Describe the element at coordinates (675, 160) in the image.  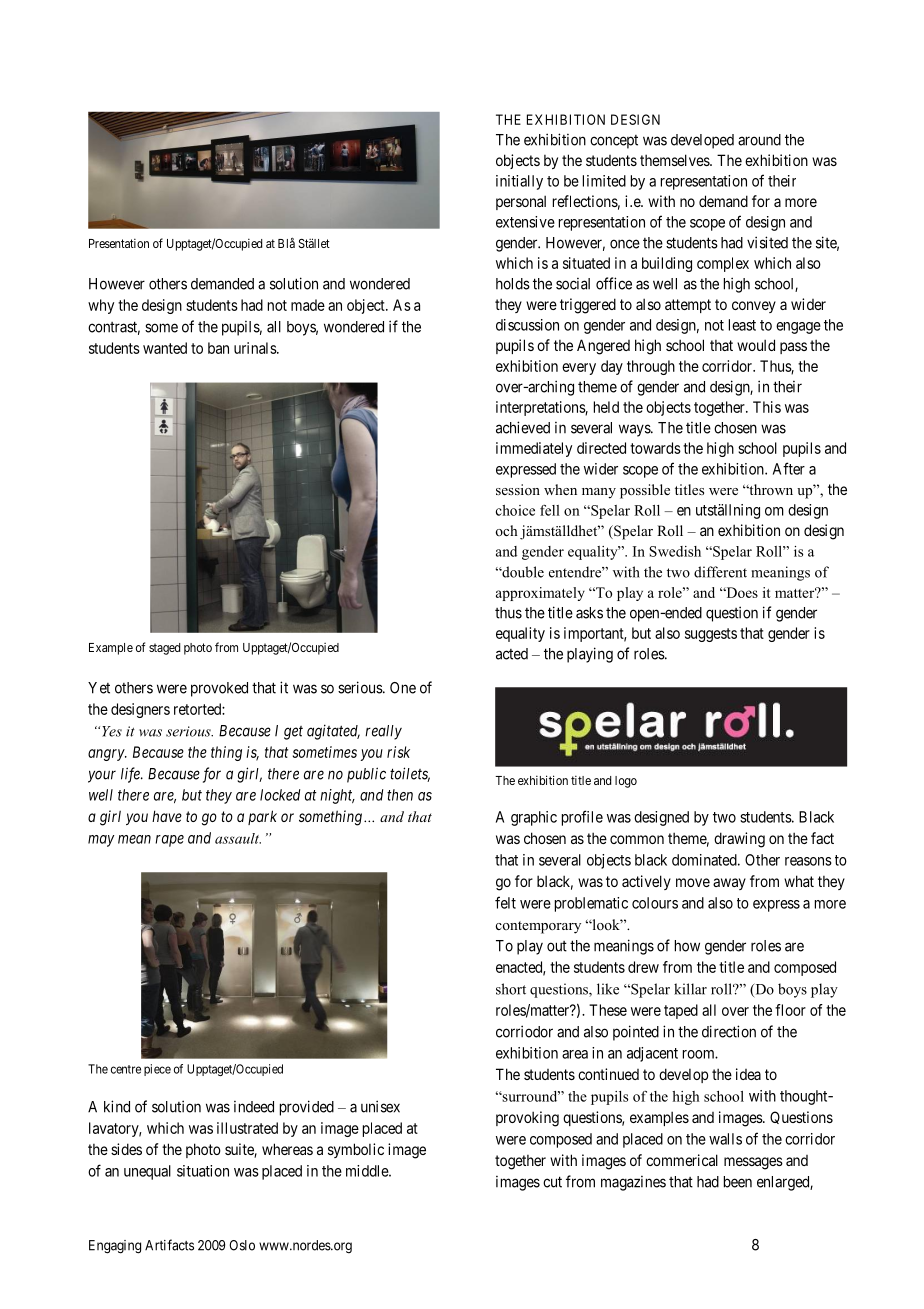
I see `themselves` at that location.
